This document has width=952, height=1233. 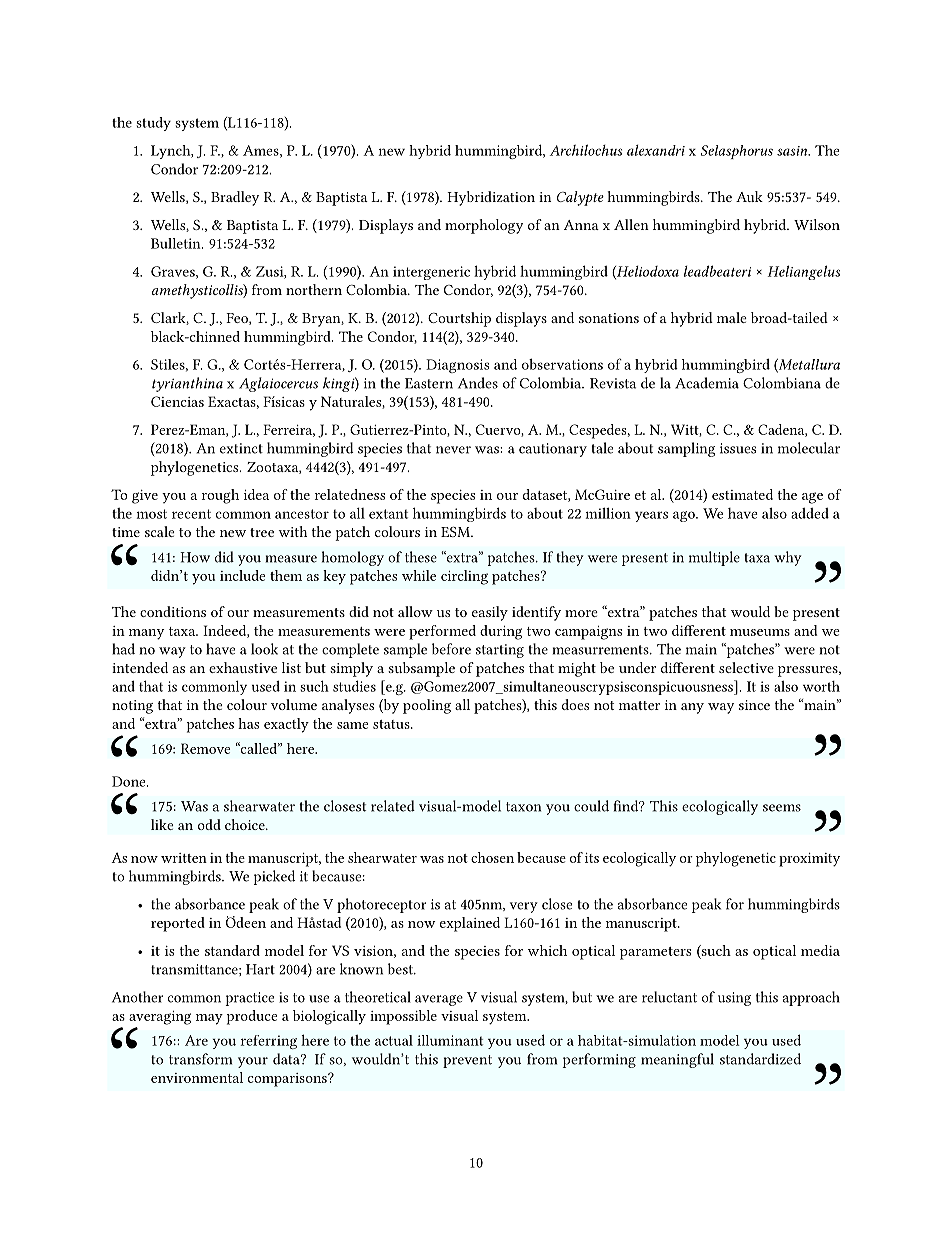 I want to click on prevent, so click(x=467, y=1061).
